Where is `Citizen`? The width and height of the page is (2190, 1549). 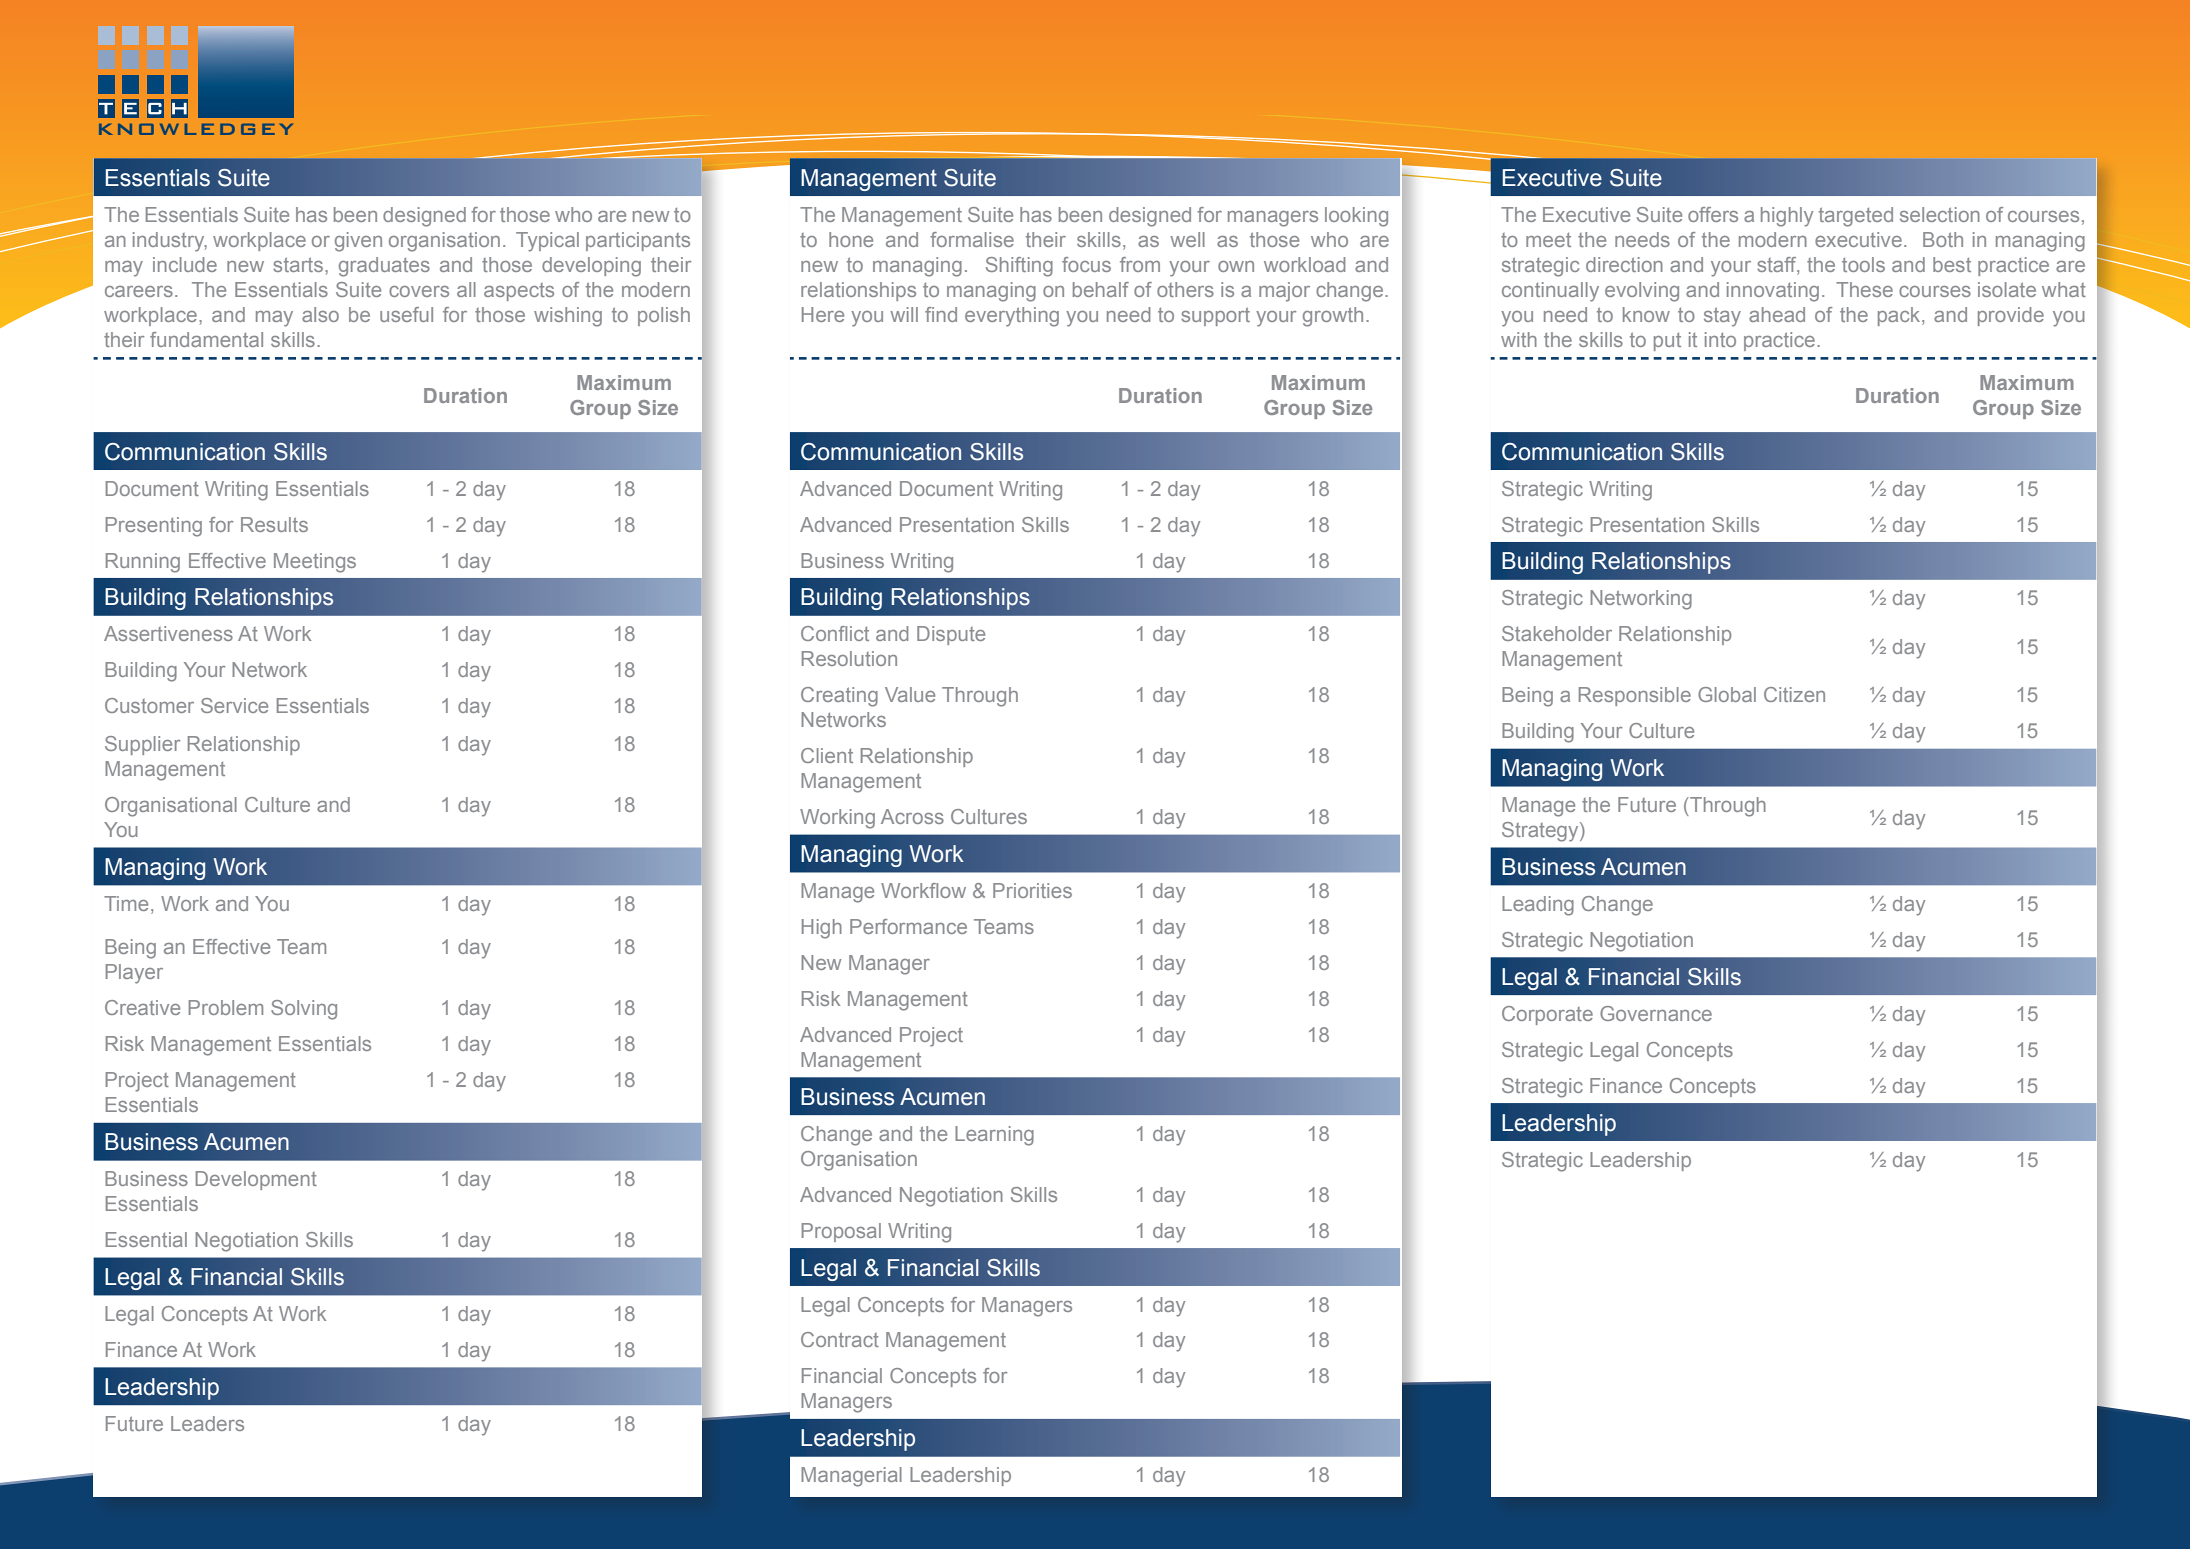
Citizen is located at coordinates (1794, 694).
